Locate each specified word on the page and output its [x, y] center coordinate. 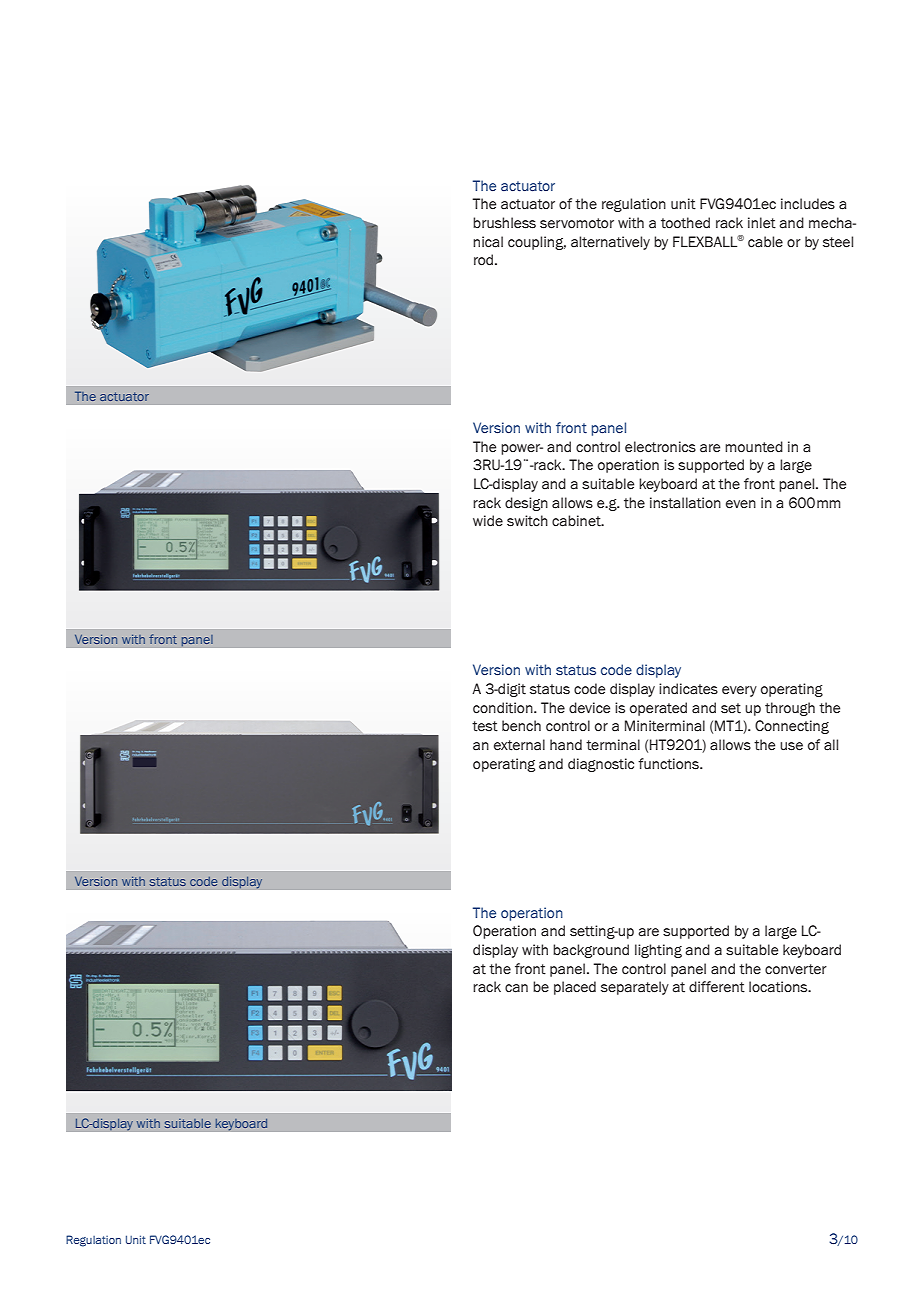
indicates [688, 689]
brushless [504, 223]
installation [685, 503]
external [519, 745]
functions [669, 764]
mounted [754, 447]
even [741, 504]
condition [504, 708]
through [790, 709]
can [516, 988]
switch [527, 521]
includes [808, 204]
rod [485, 260]
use [791, 746]
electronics [660, 447]
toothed [685, 223]
